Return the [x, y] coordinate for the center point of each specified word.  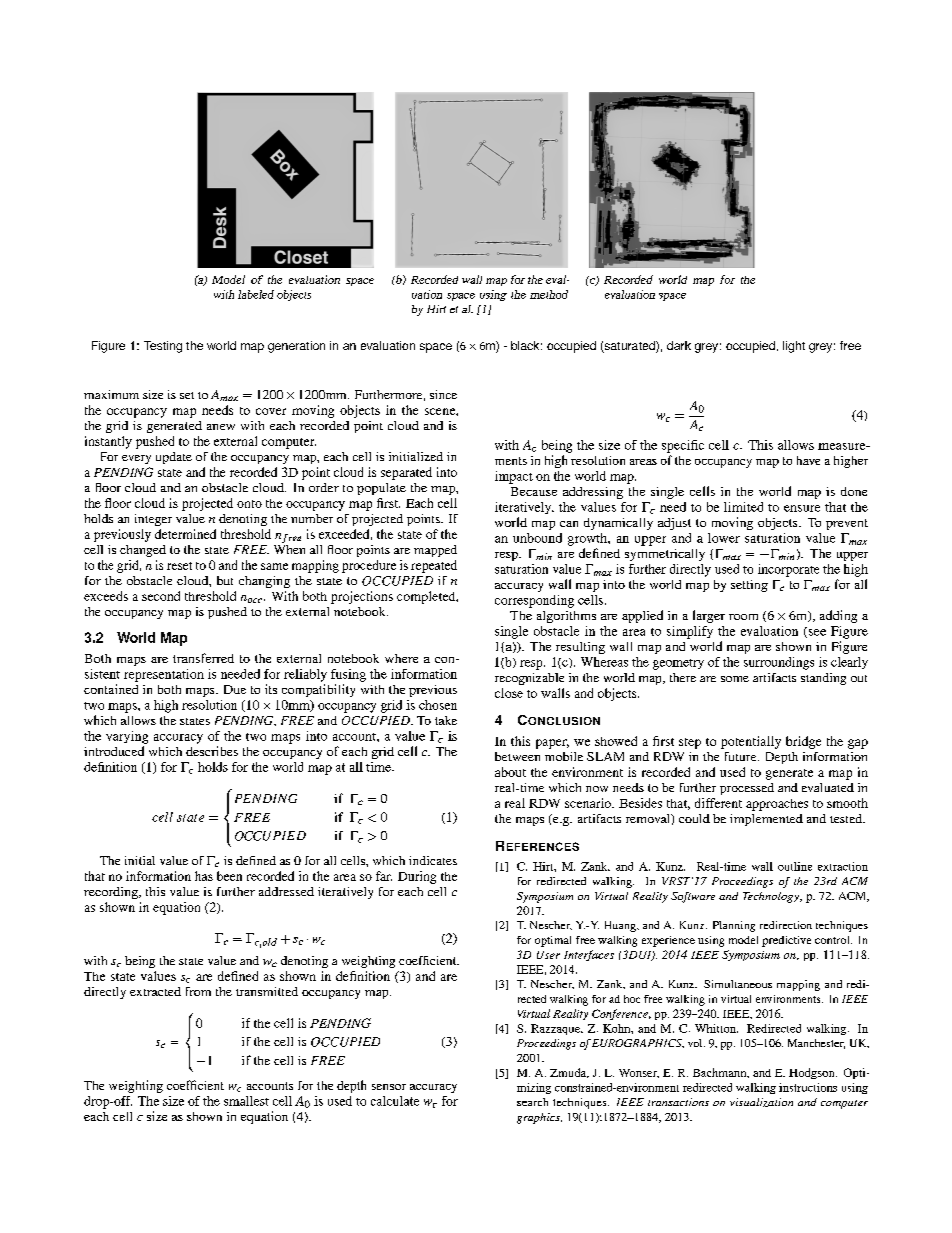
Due [235, 689]
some [735, 679]
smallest [246, 1101]
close [509, 693]
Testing [163, 347]
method [549, 294]
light [794, 347]
